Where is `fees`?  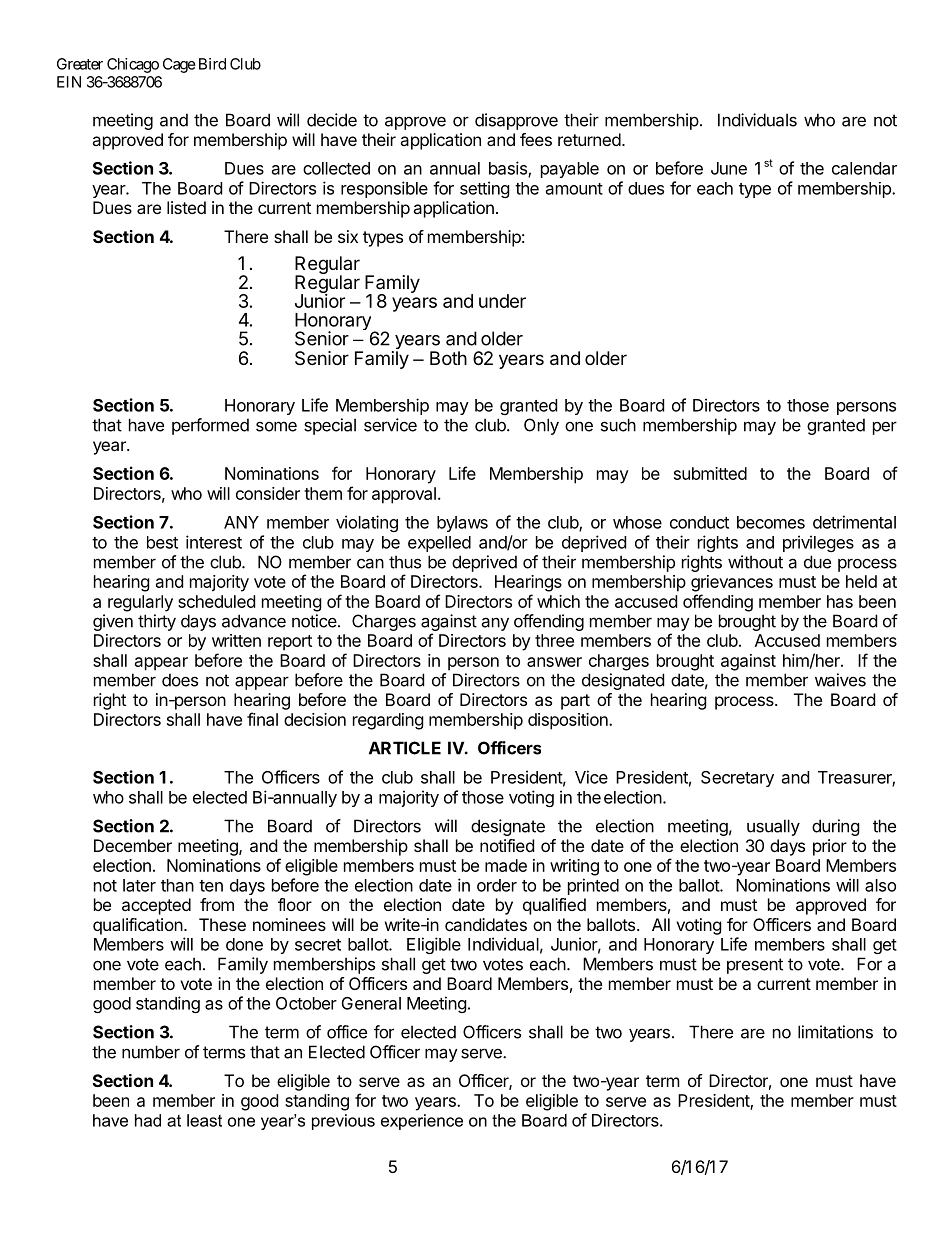
fees is located at coordinates (536, 139).
